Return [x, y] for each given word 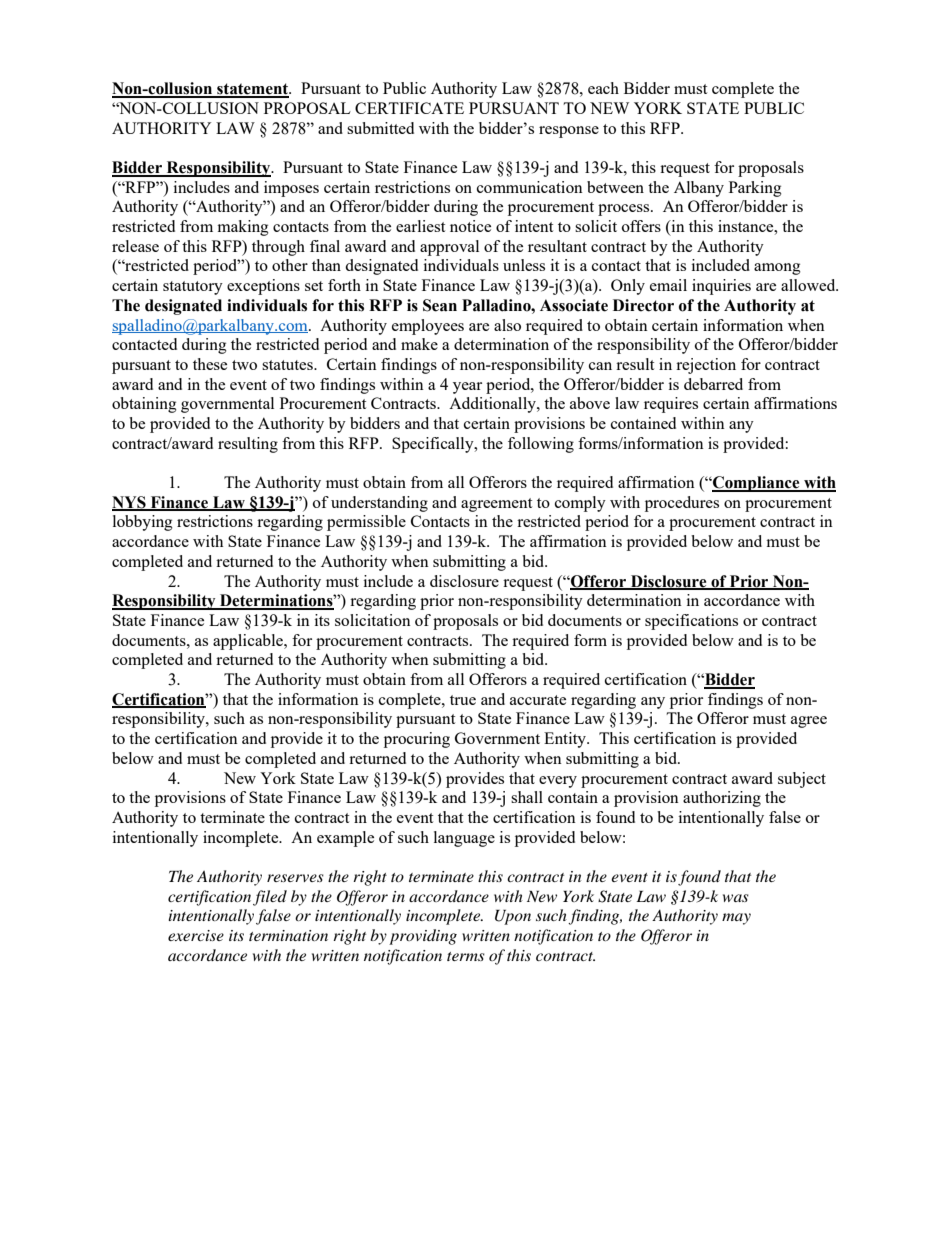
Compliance [756, 484]
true [463, 700]
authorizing [722, 799]
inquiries [721, 287]
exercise [196, 935]
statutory [193, 288]
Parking [755, 189]
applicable [249, 642]
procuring [417, 740]
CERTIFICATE [409, 108]
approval [449, 248]
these [210, 364]
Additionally [493, 405]
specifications [691, 622]
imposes [291, 189]
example [345, 839]
